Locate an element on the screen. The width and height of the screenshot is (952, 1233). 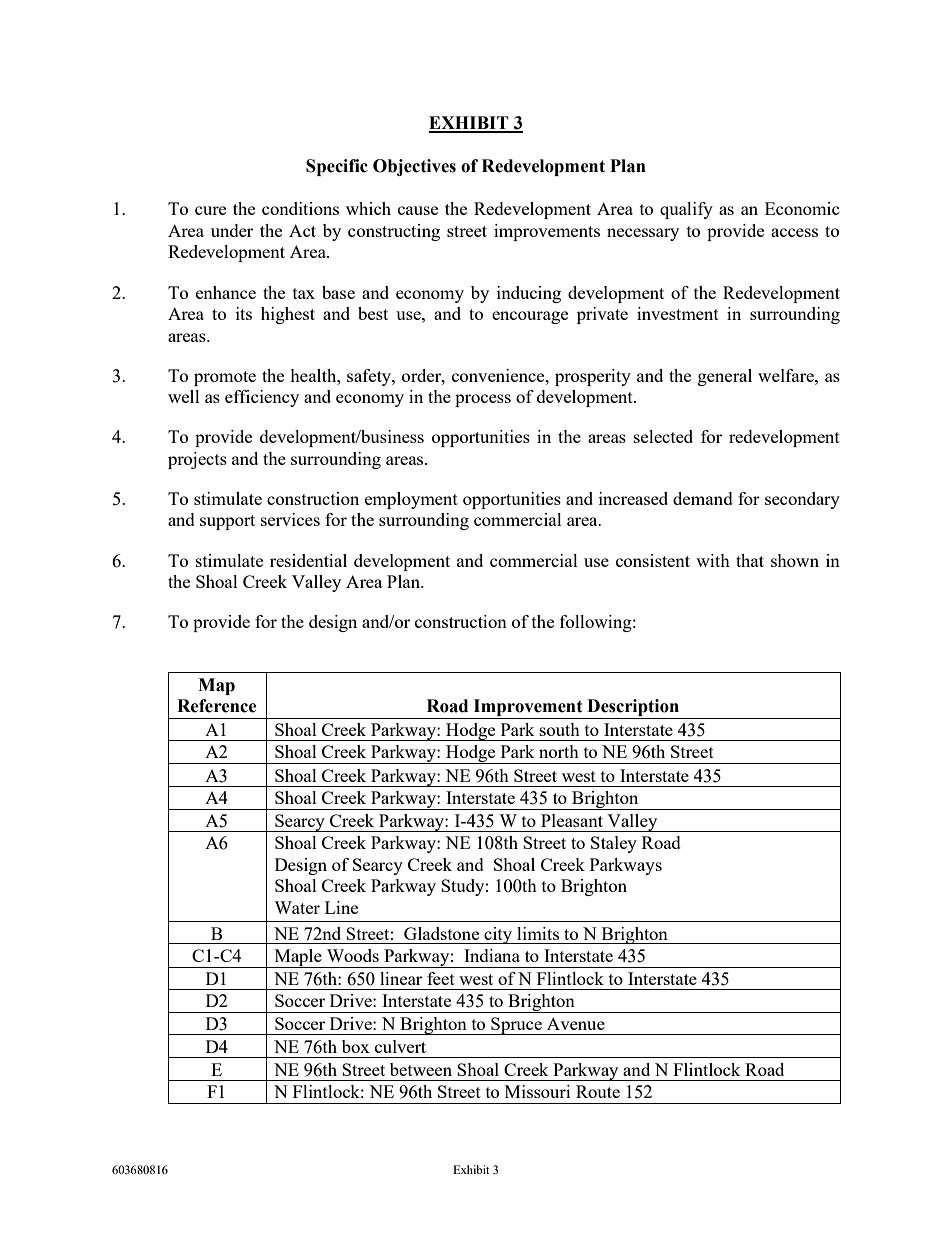
Missouri is located at coordinates (537, 1091).
